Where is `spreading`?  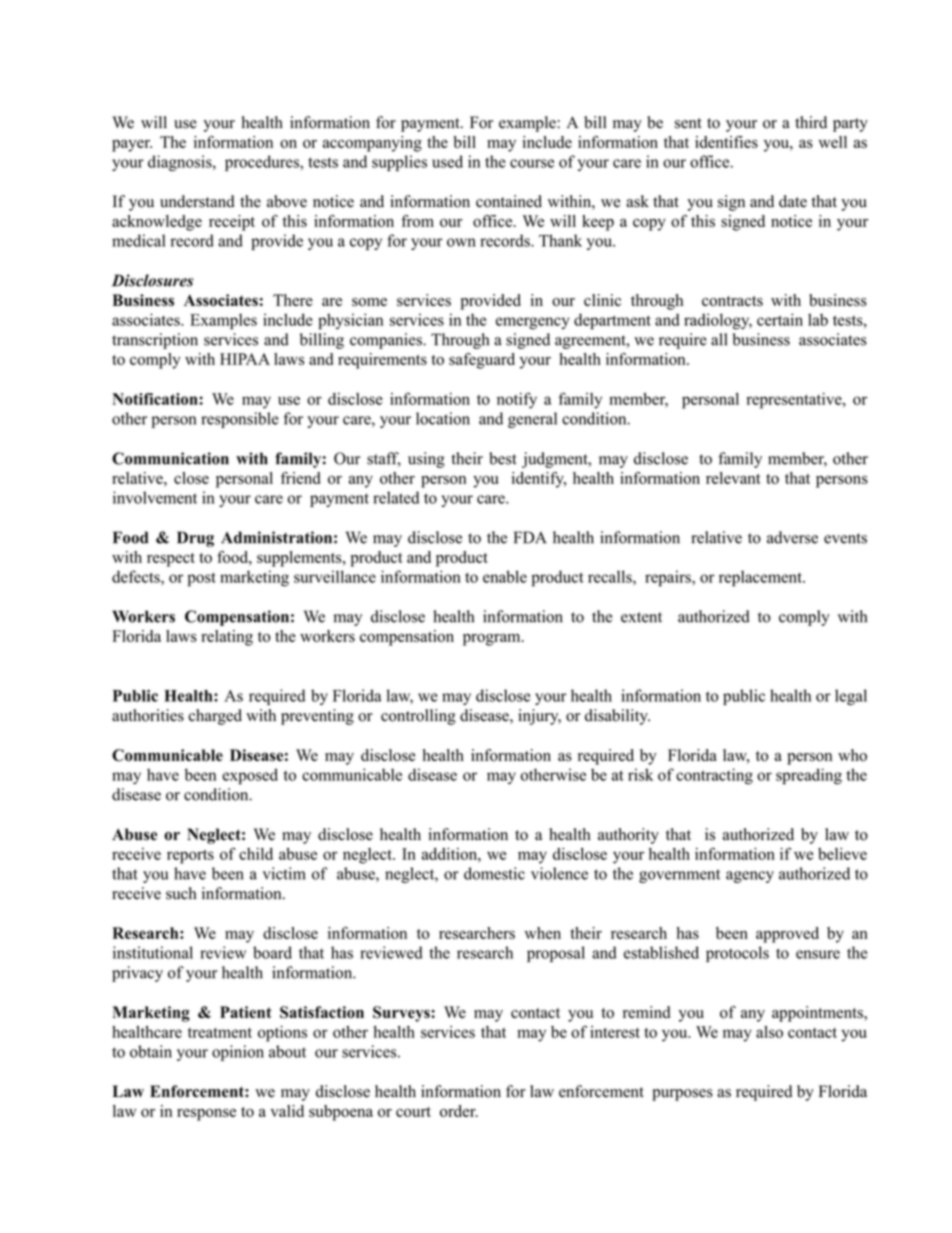
spreading is located at coordinates (809, 776).
